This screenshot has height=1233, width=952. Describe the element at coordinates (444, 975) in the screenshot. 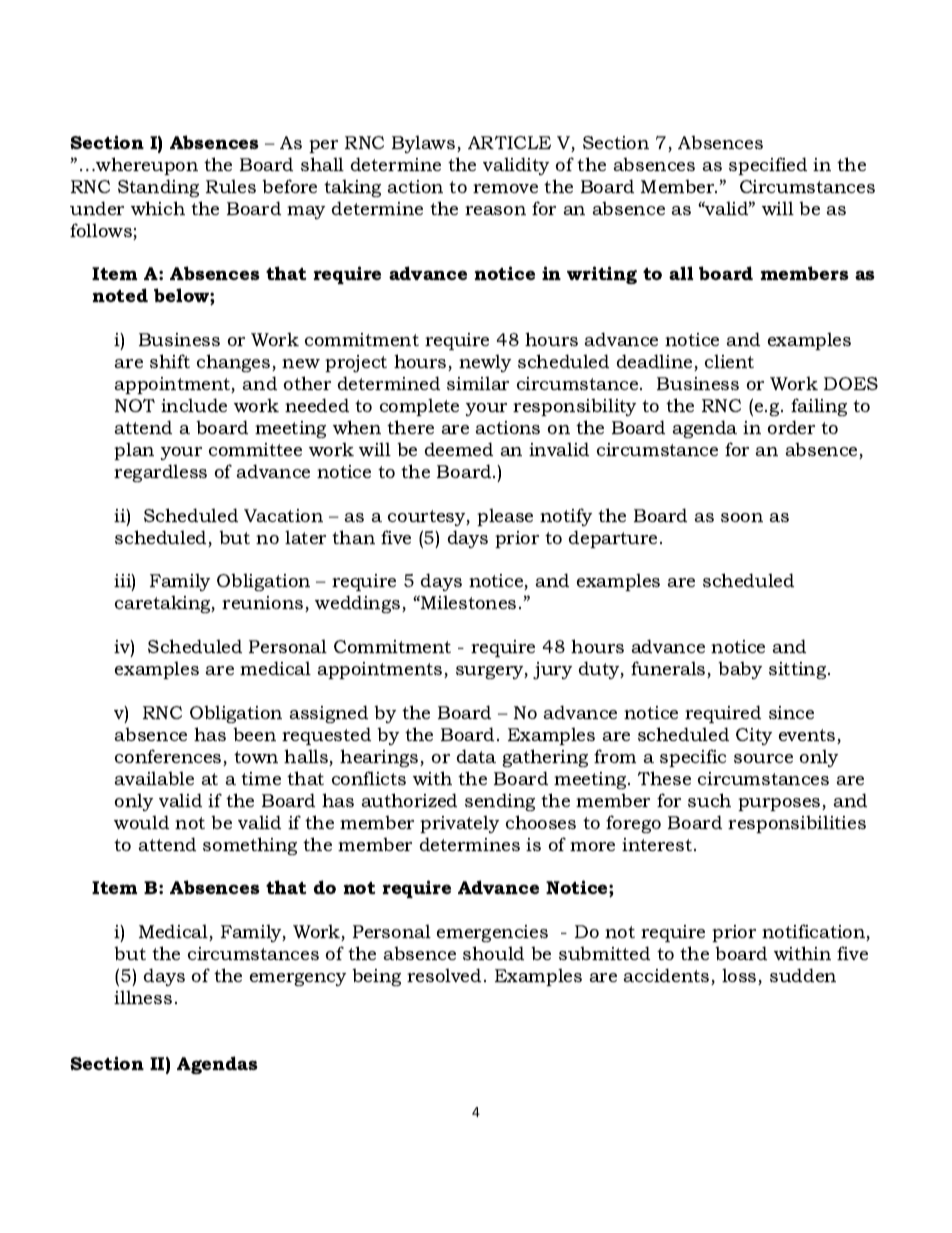

I see `resolved` at that location.
